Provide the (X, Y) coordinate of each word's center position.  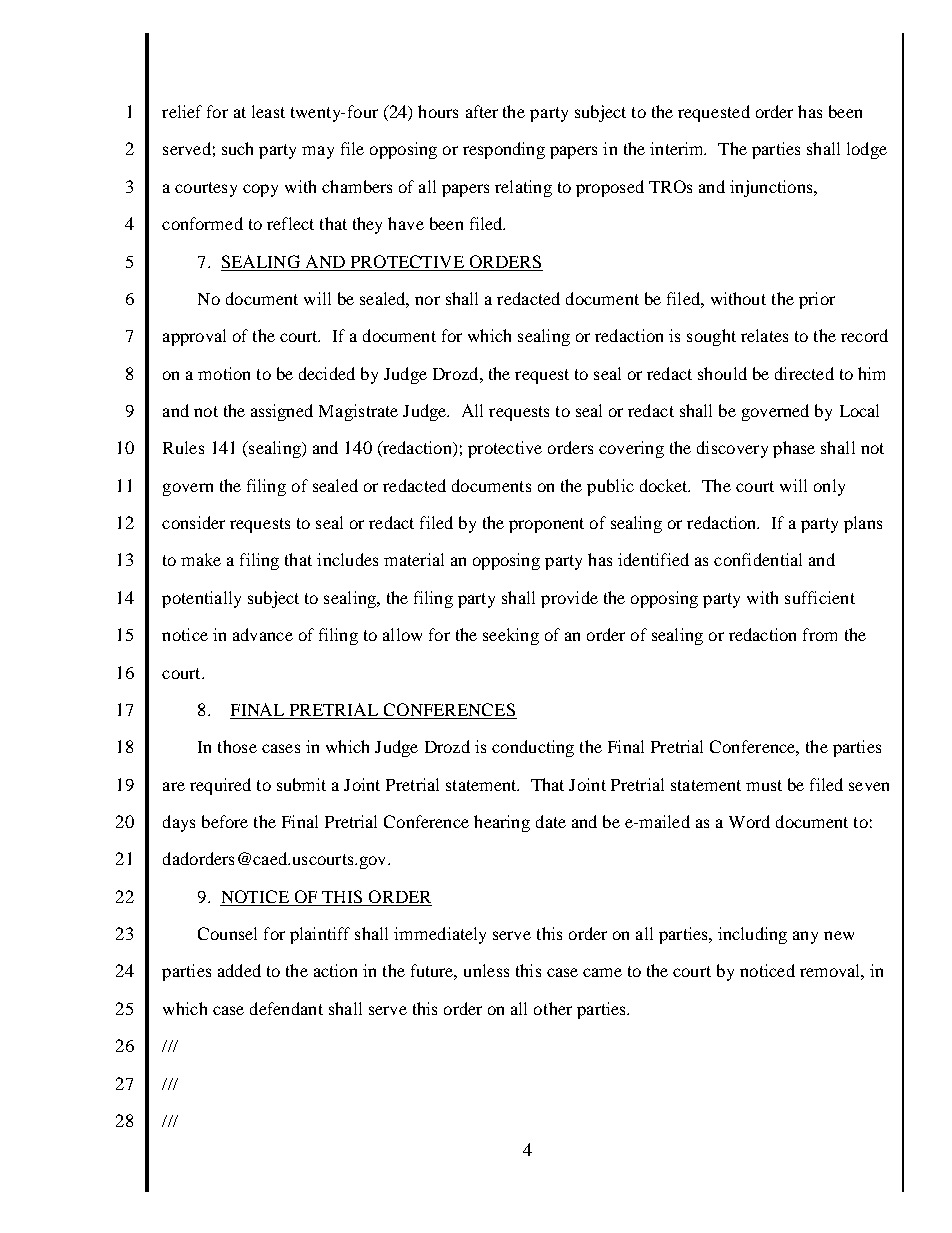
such (237, 148)
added (239, 970)
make (201, 559)
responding (504, 150)
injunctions (772, 188)
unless (486, 970)
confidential (758, 559)
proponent (546, 525)
